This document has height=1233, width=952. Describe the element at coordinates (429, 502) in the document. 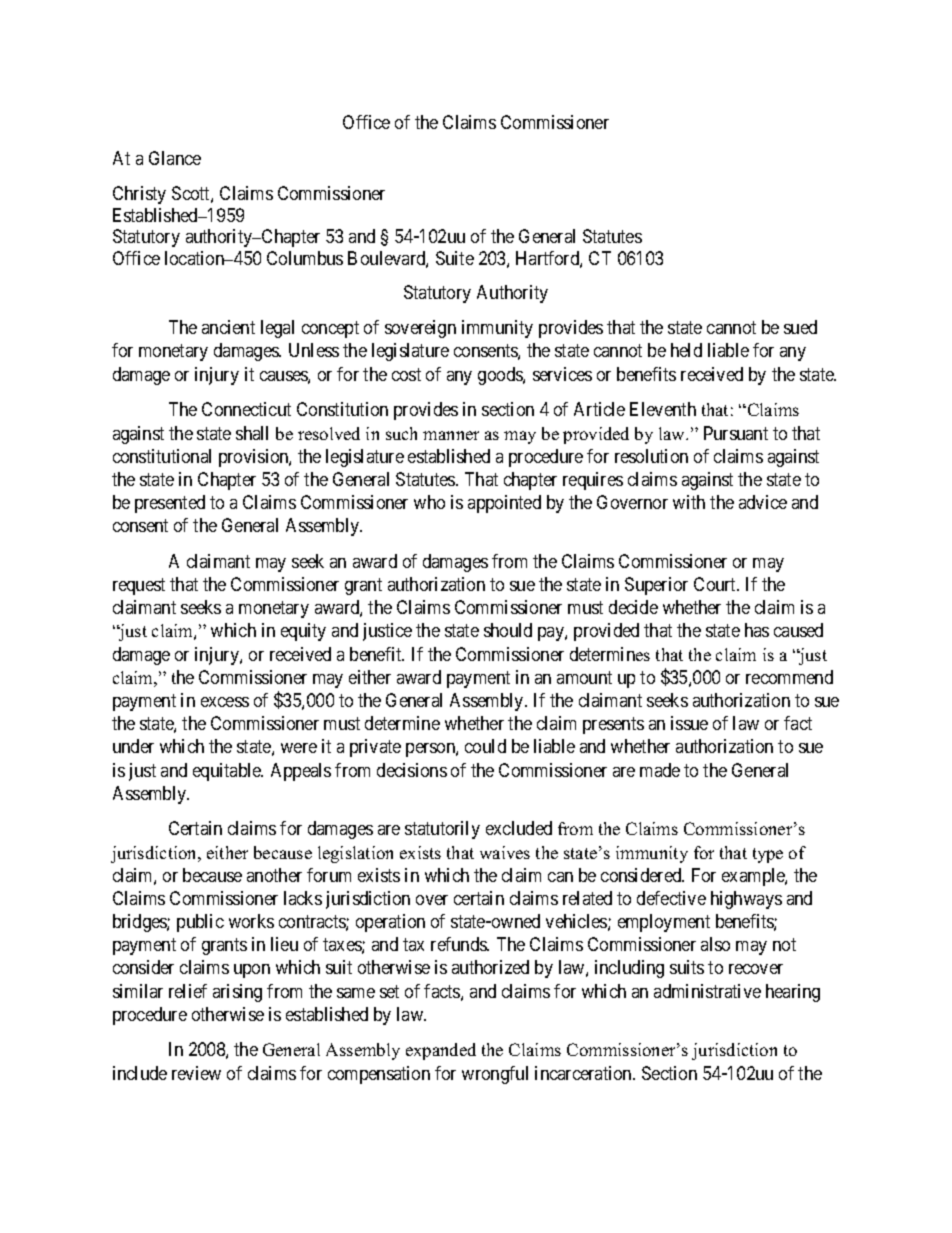

I see `who` at that location.
